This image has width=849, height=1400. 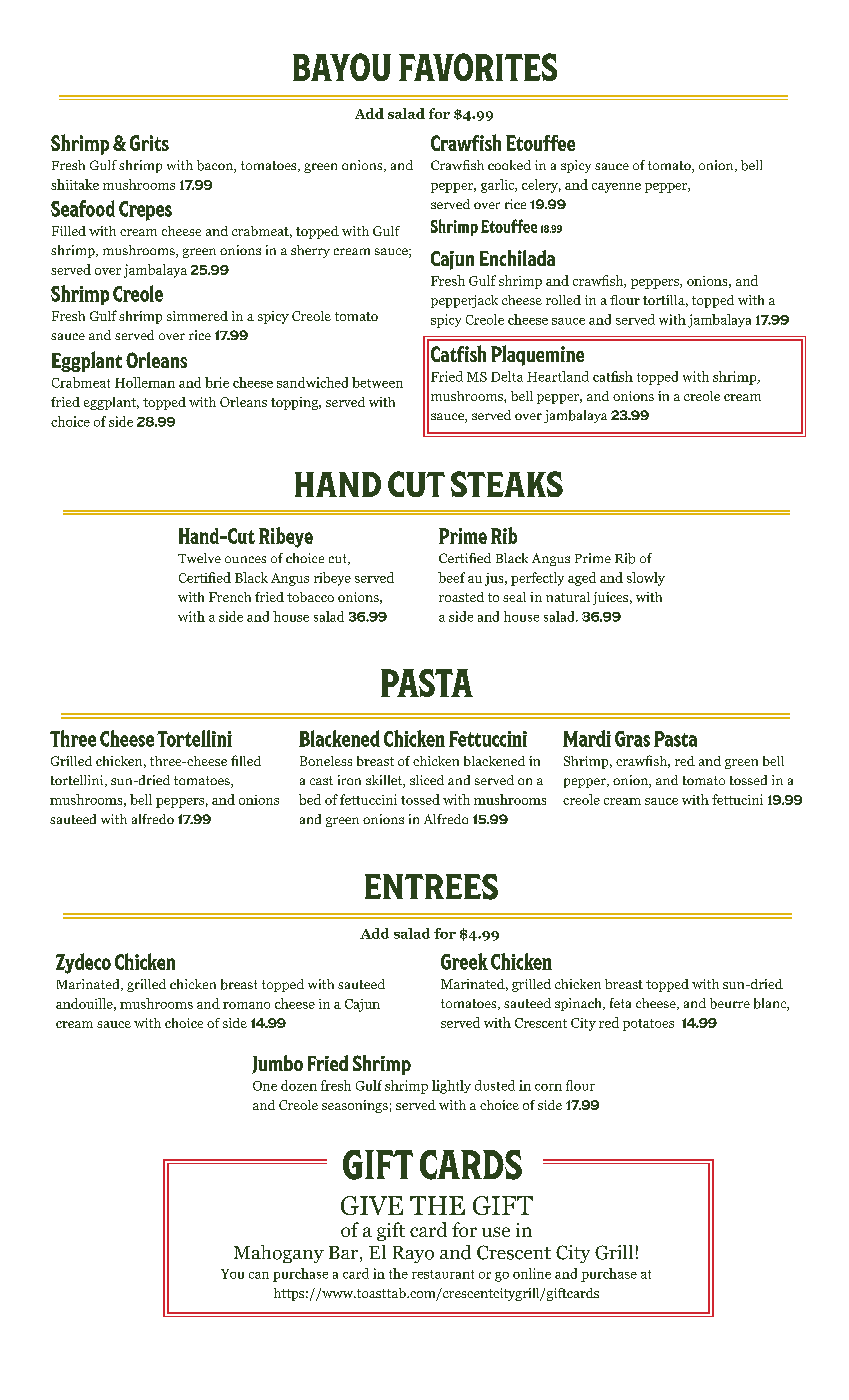 What do you see at coordinates (616, 188) in the image?
I see `cayenne` at bounding box center [616, 188].
